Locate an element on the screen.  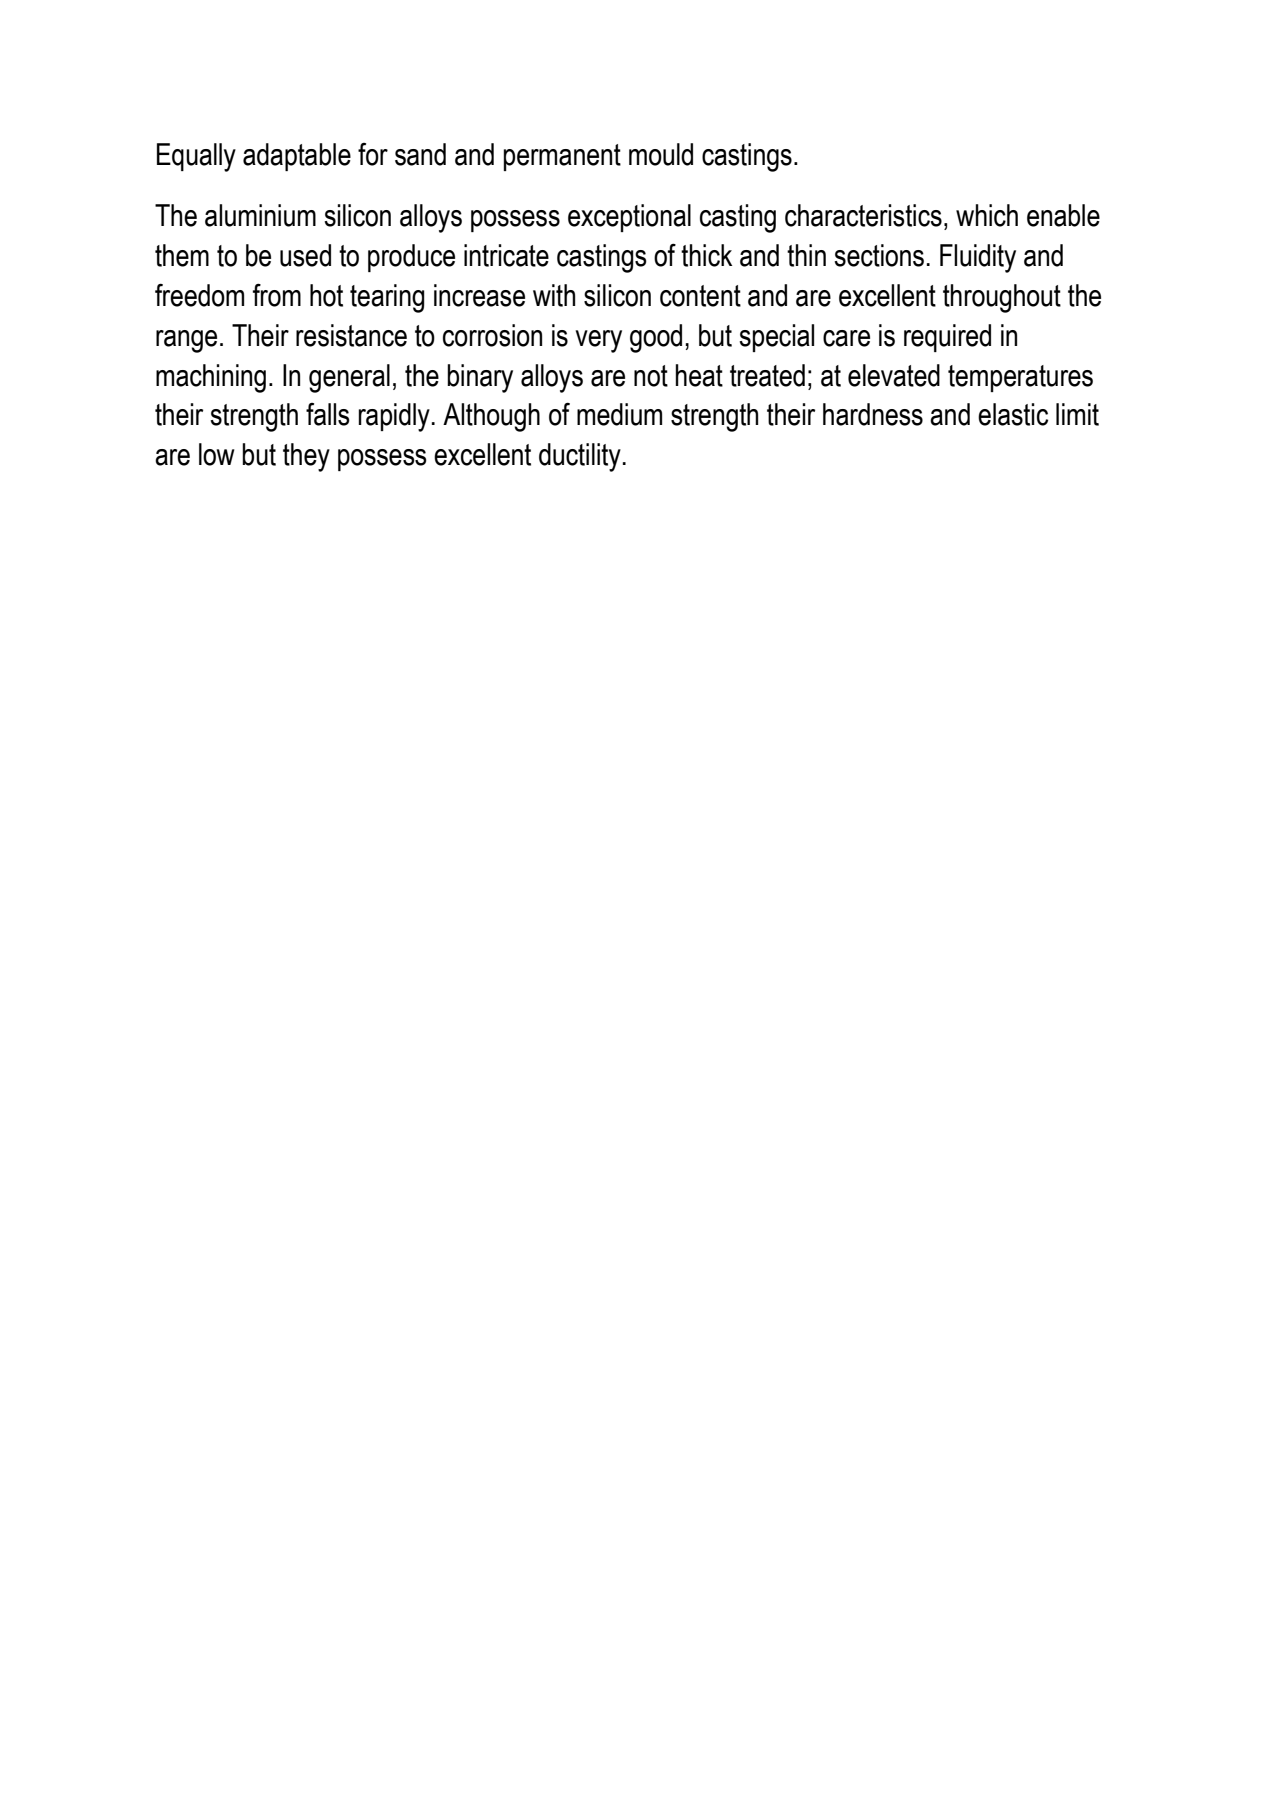
ductility is located at coordinates (580, 457).
